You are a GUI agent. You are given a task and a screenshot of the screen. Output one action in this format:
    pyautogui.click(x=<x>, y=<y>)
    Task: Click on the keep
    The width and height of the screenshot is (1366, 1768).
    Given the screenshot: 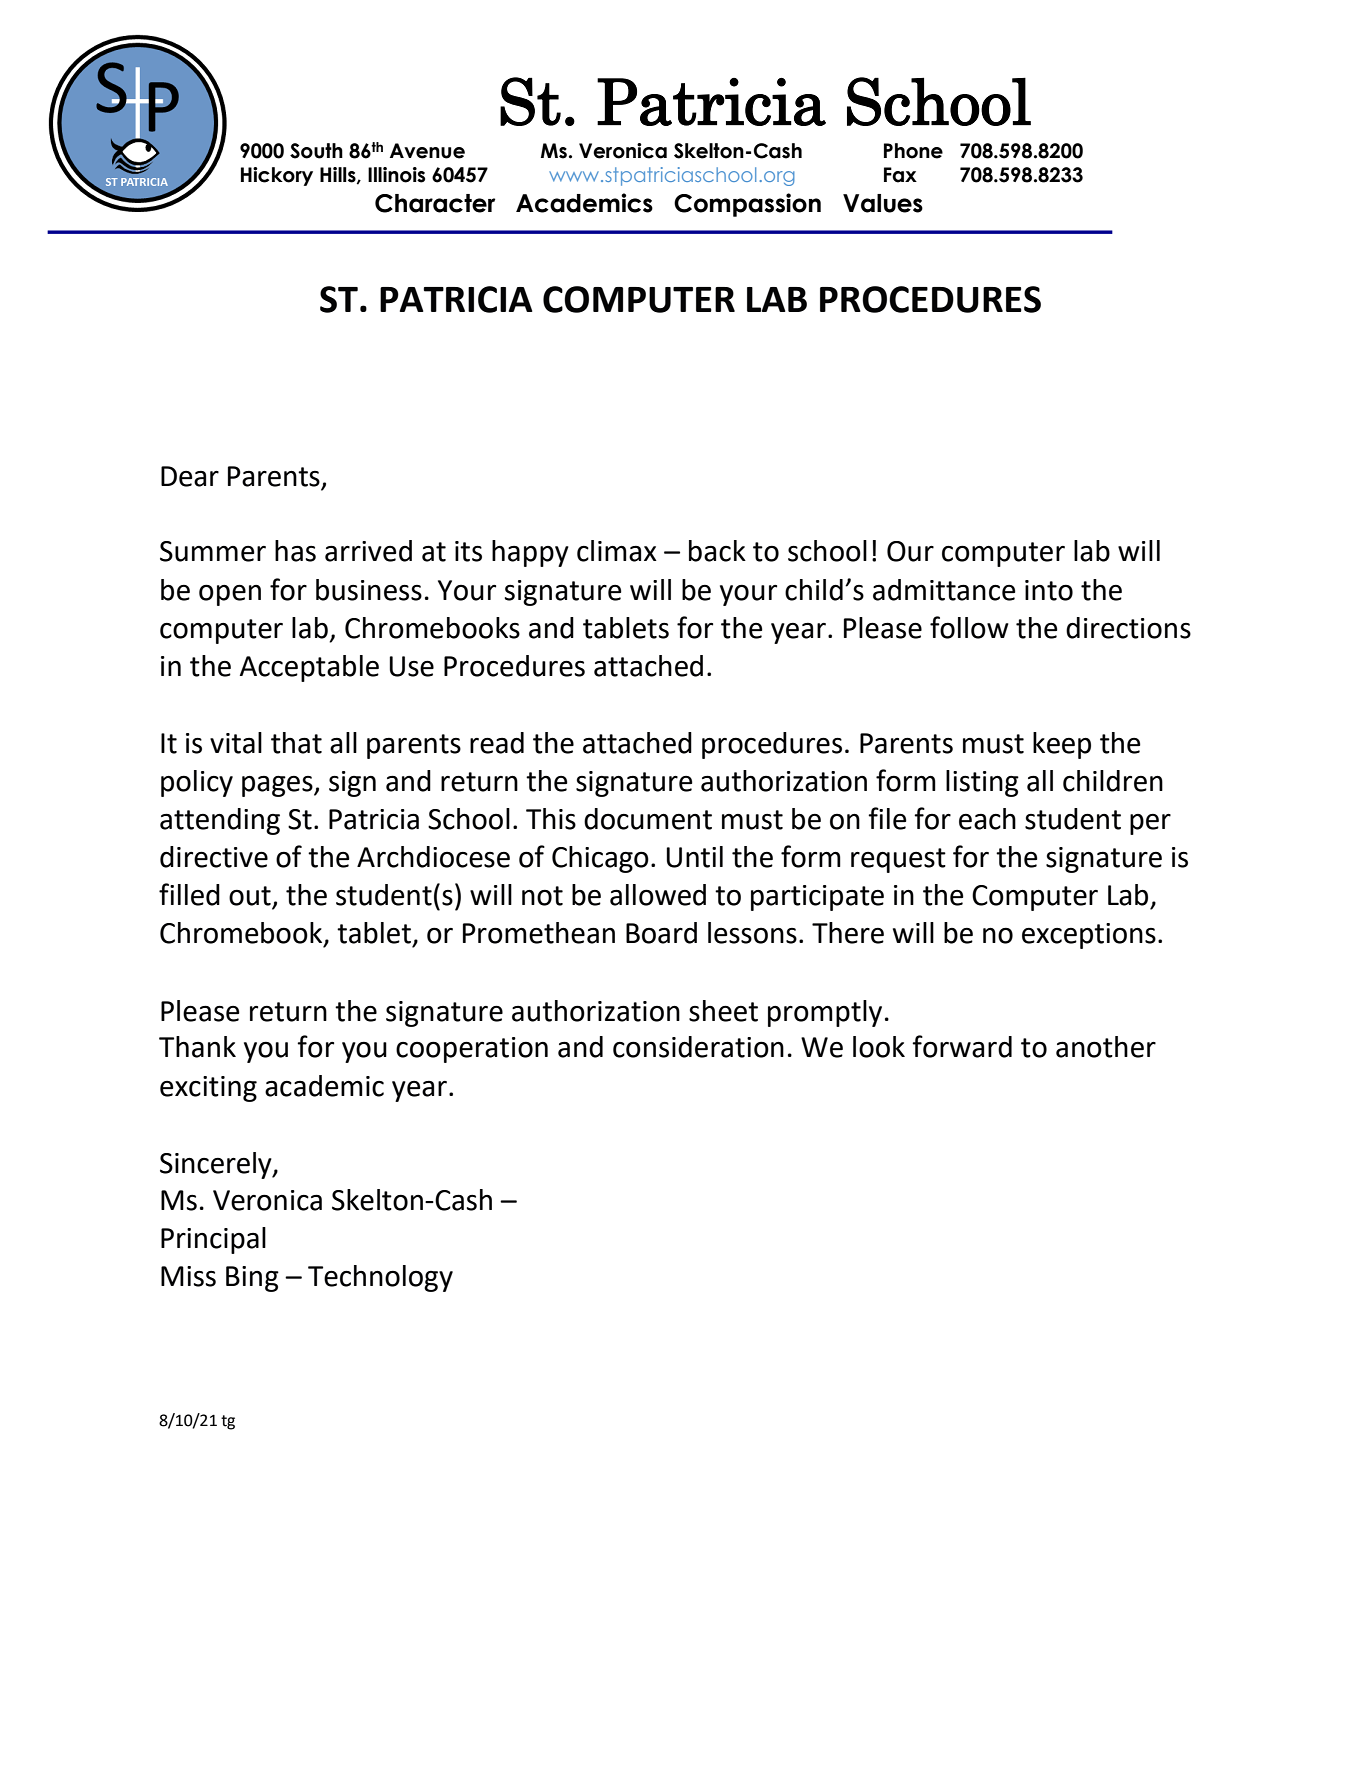 What is the action you would take?
    pyautogui.click(x=1062, y=745)
